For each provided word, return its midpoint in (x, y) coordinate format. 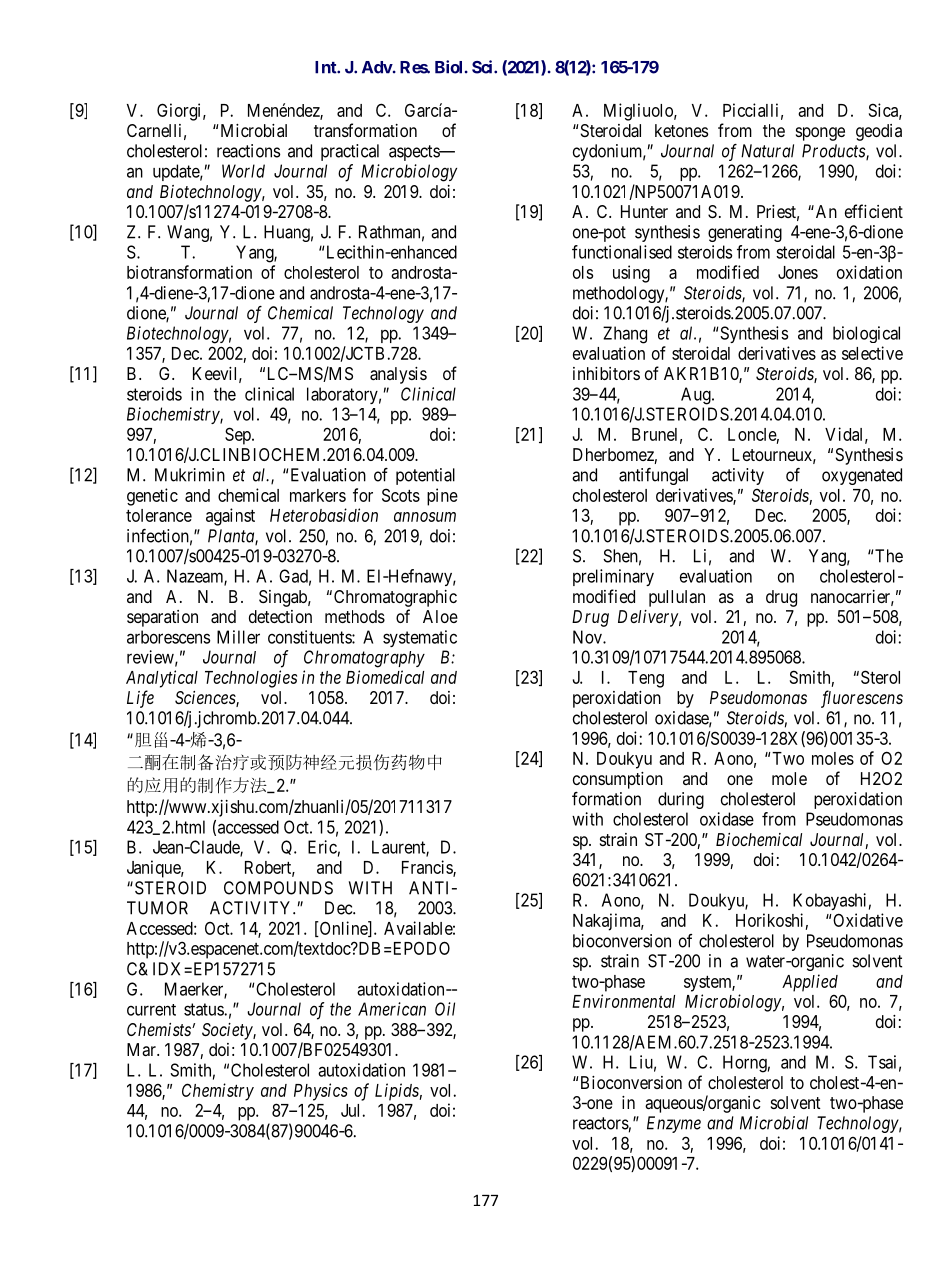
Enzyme (674, 1124)
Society (228, 1031)
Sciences (206, 699)
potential (425, 476)
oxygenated (862, 476)
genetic (152, 497)
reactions (248, 151)
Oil (445, 1009)
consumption (618, 780)
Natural (767, 151)
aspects (415, 153)
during (681, 800)
